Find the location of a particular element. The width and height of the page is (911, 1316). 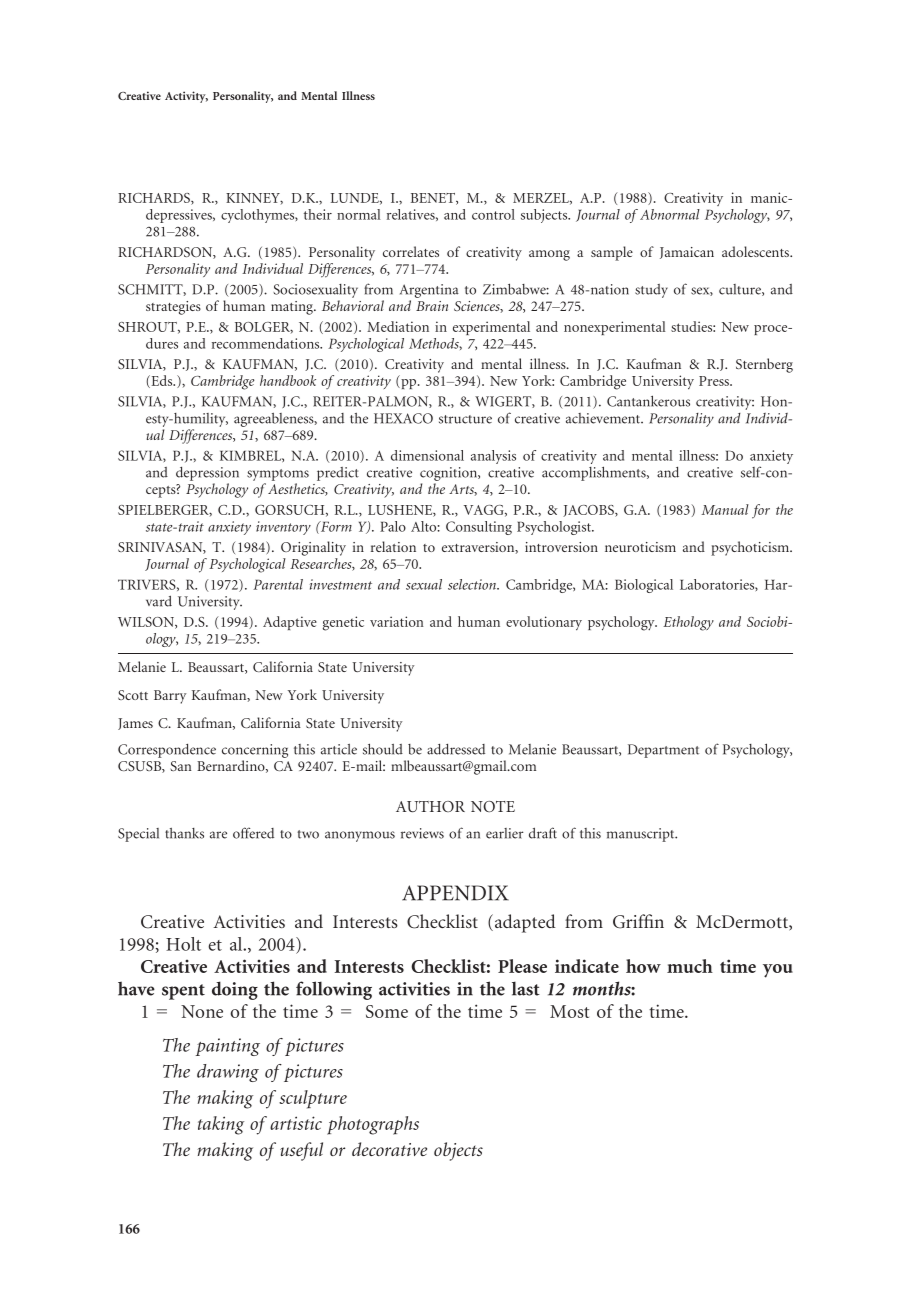

reviews is located at coordinates (422, 833).
